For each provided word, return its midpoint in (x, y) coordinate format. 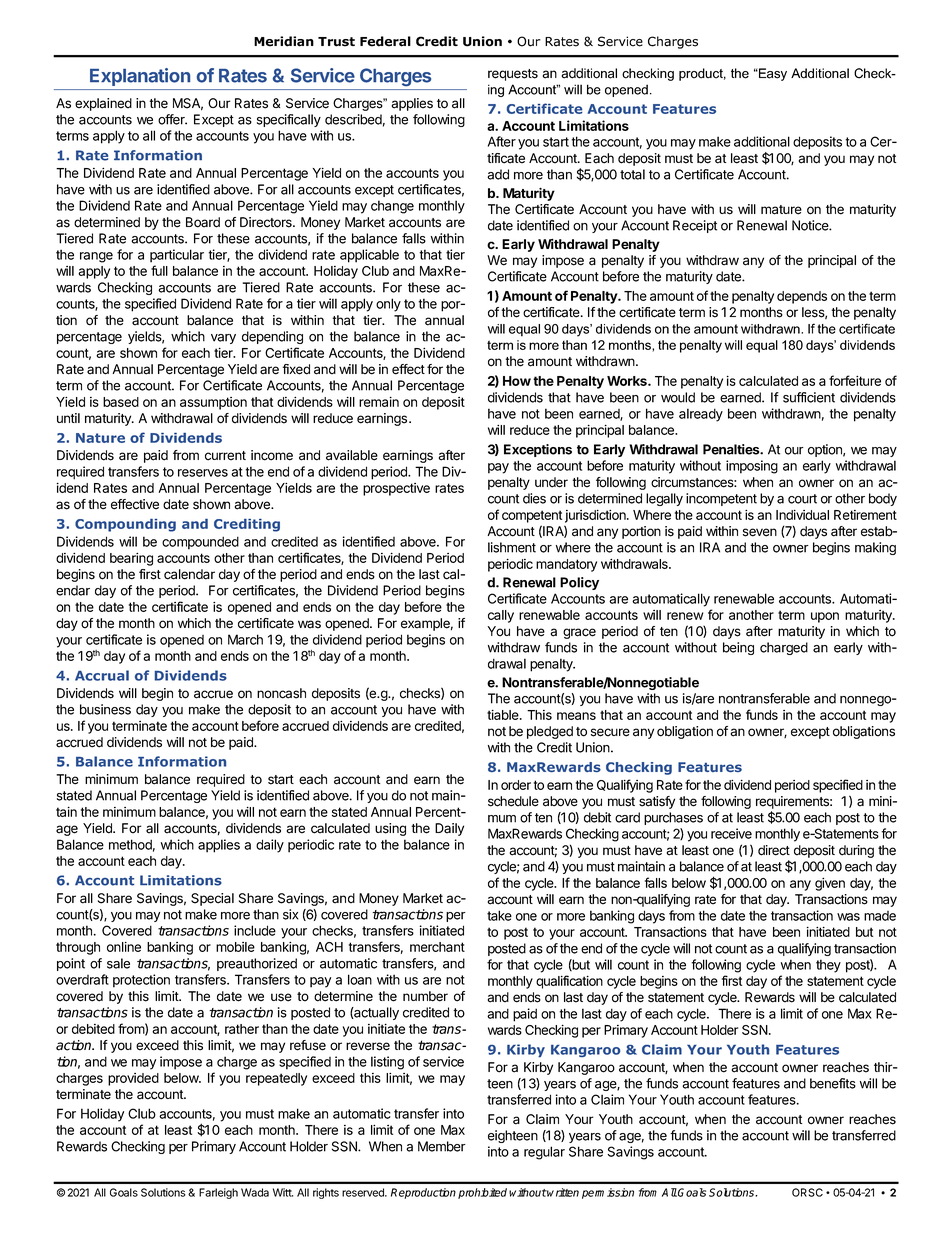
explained (103, 104)
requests (513, 75)
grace (579, 633)
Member (442, 1146)
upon (825, 617)
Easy (772, 74)
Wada (255, 1192)
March (245, 639)
